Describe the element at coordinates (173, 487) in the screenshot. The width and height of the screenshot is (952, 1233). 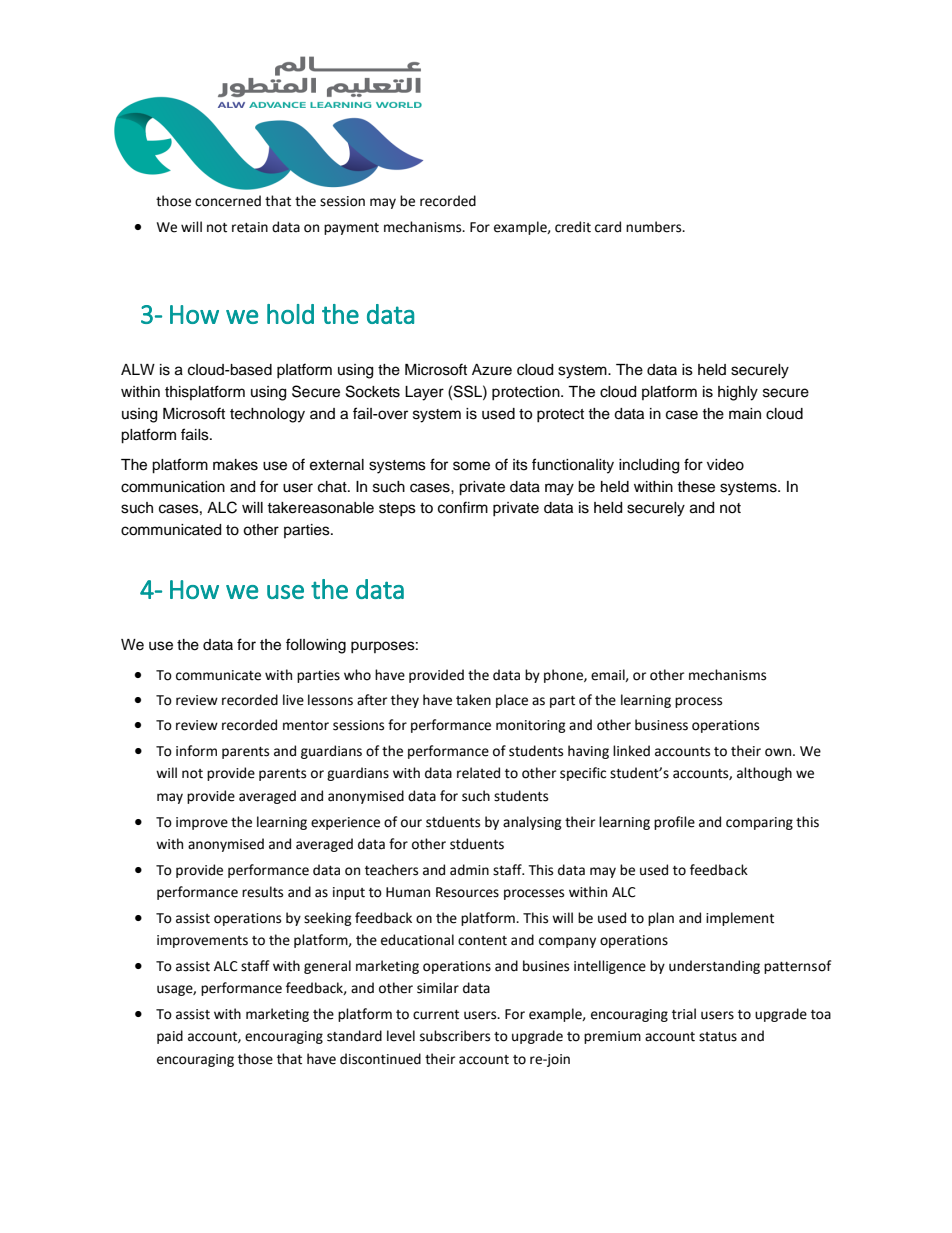
I see `communication` at that location.
